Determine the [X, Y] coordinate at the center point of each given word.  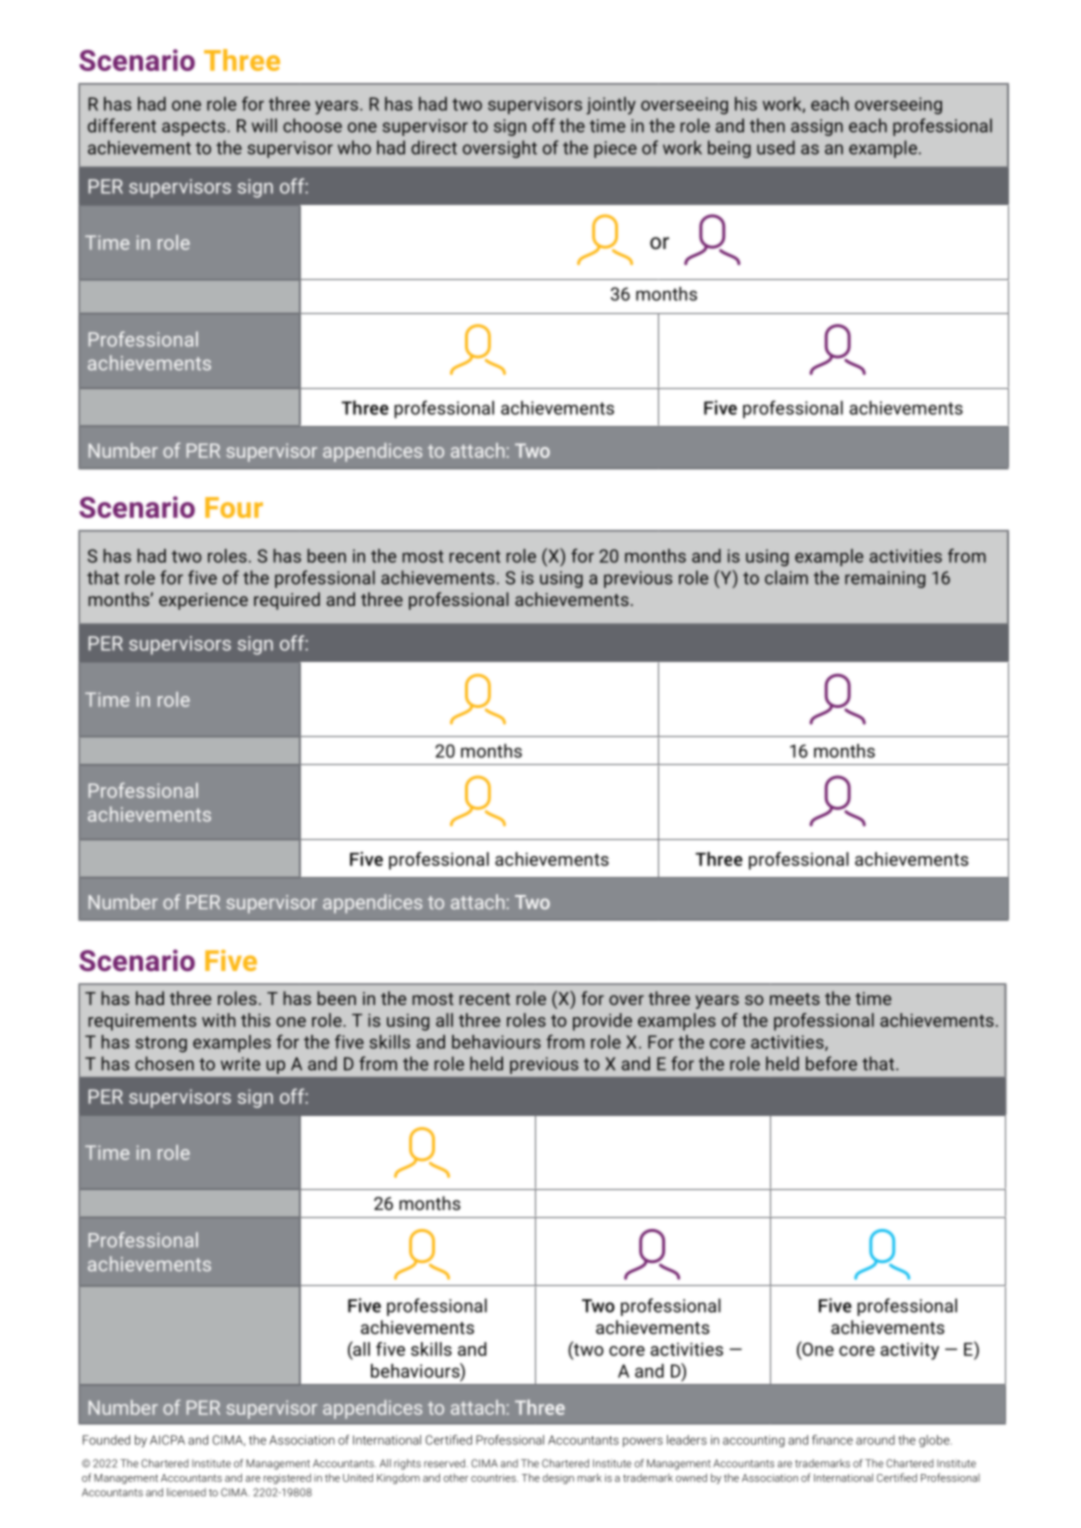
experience [203, 601]
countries [494, 1478]
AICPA [167, 1440]
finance [832, 1440]
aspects [195, 128]
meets [795, 999]
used [776, 147]
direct [434, 147]
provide [602, 1022]
